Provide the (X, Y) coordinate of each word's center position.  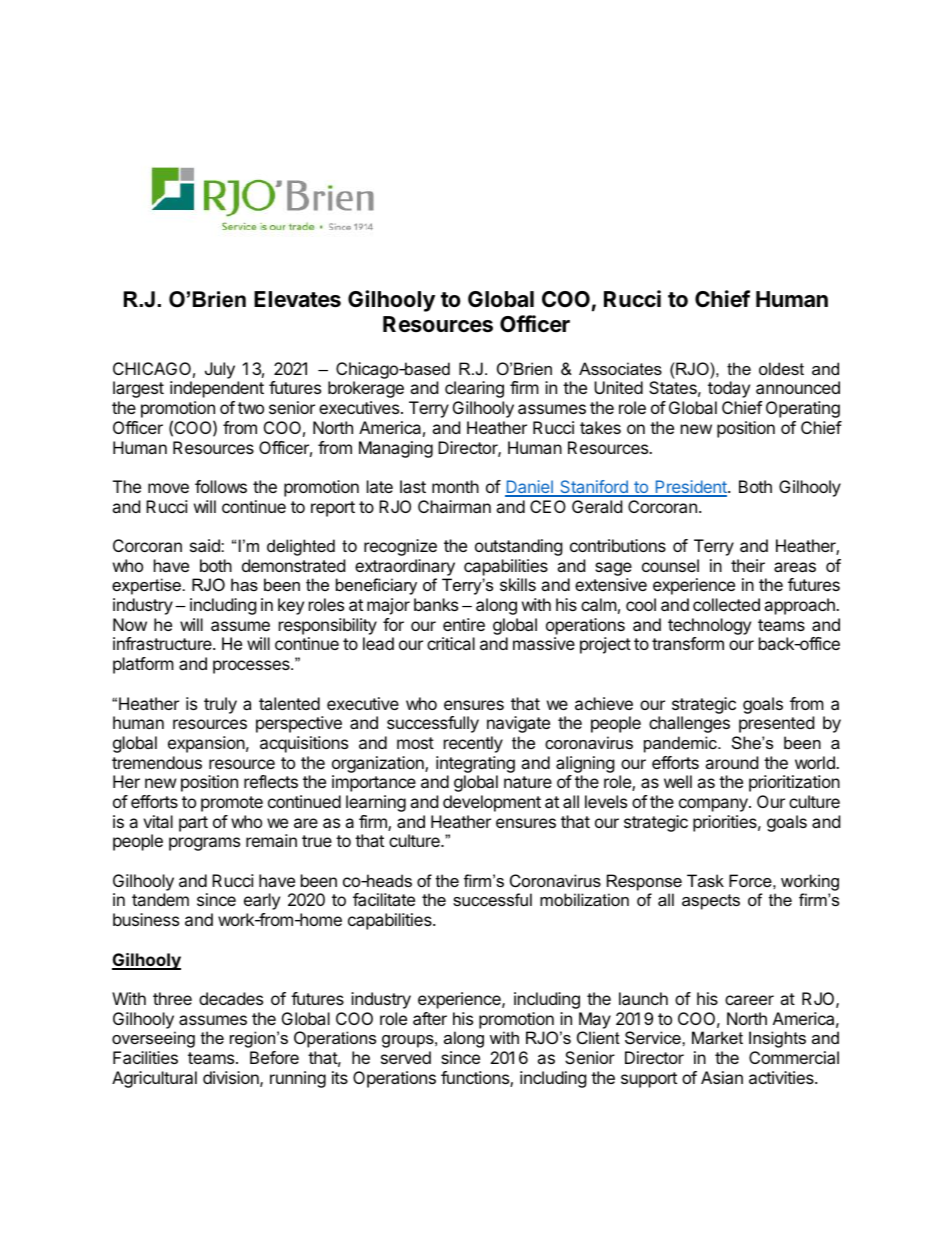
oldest (781, 368)
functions (476, 1079)
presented (776, 724)
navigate (518, 724)
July (220, 370)
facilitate (384, 899)
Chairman (454, 506)
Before (274, 1057)
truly (220, 705)
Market (717, 1037)
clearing (474, 389)
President (691, 488)
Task (705, 880)
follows (221, 486)
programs (204, 844)
